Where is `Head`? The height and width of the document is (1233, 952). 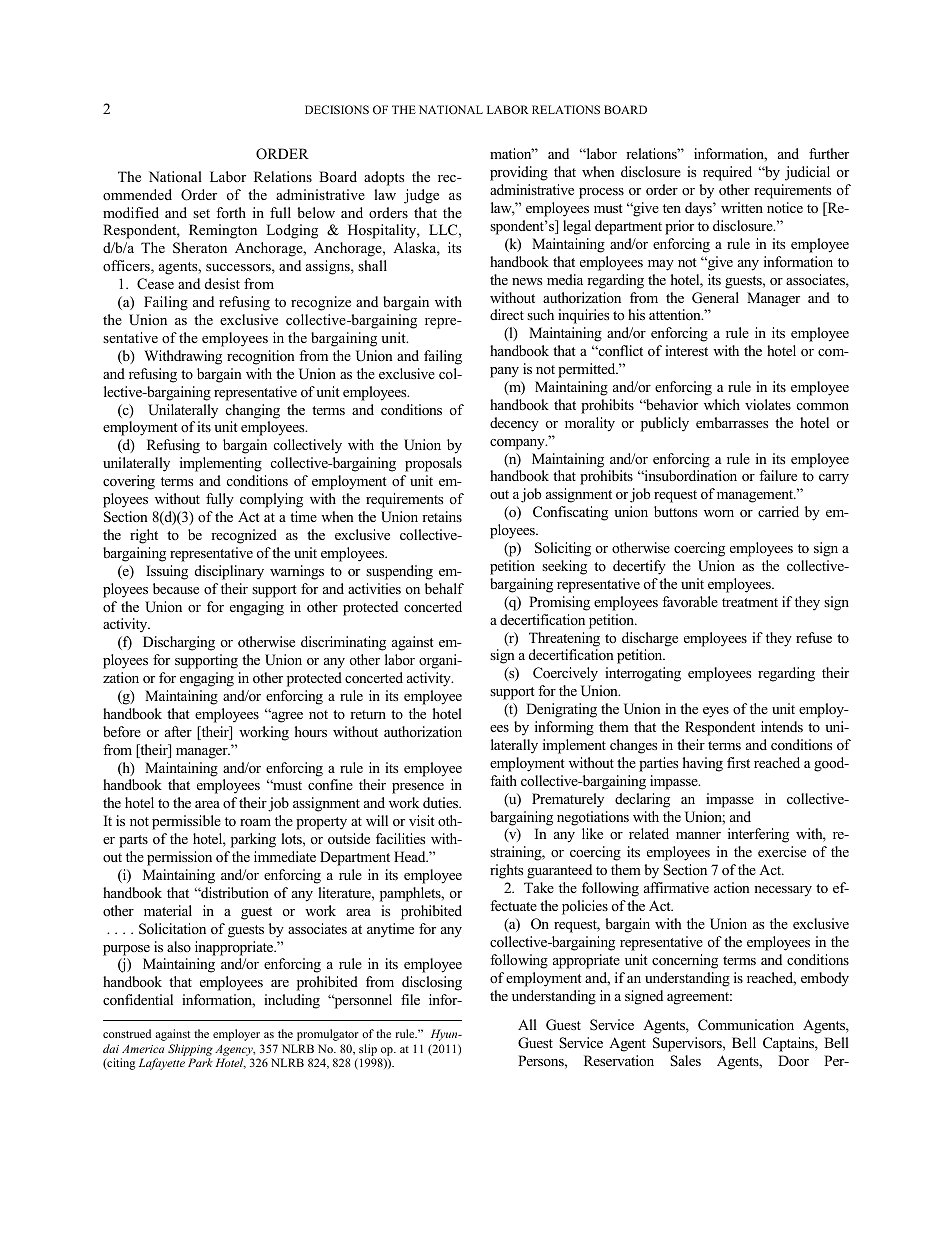
Head is located at coordinates (411, 856).
